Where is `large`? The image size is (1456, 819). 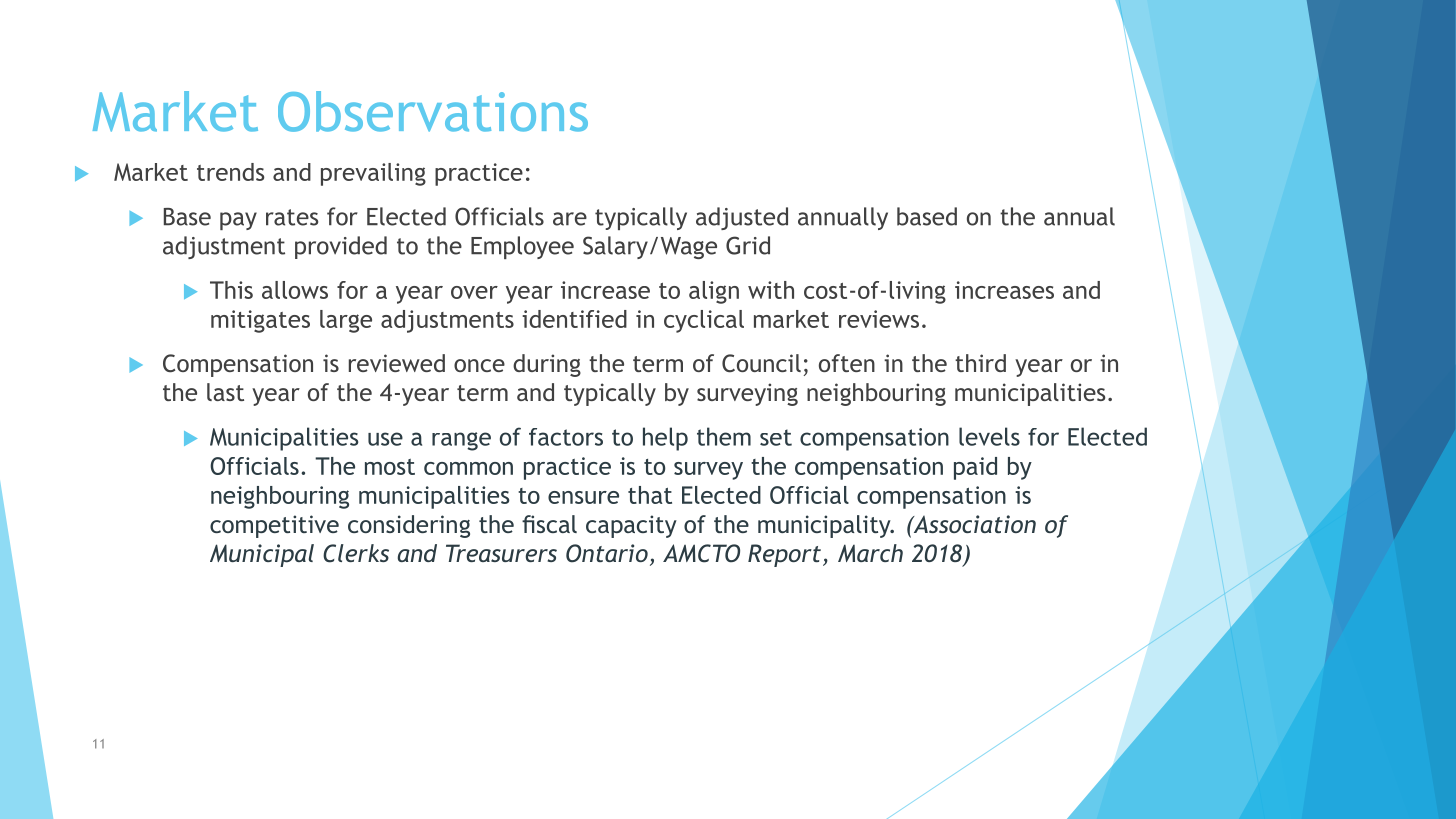
large is located at coordinates (346, 321).
